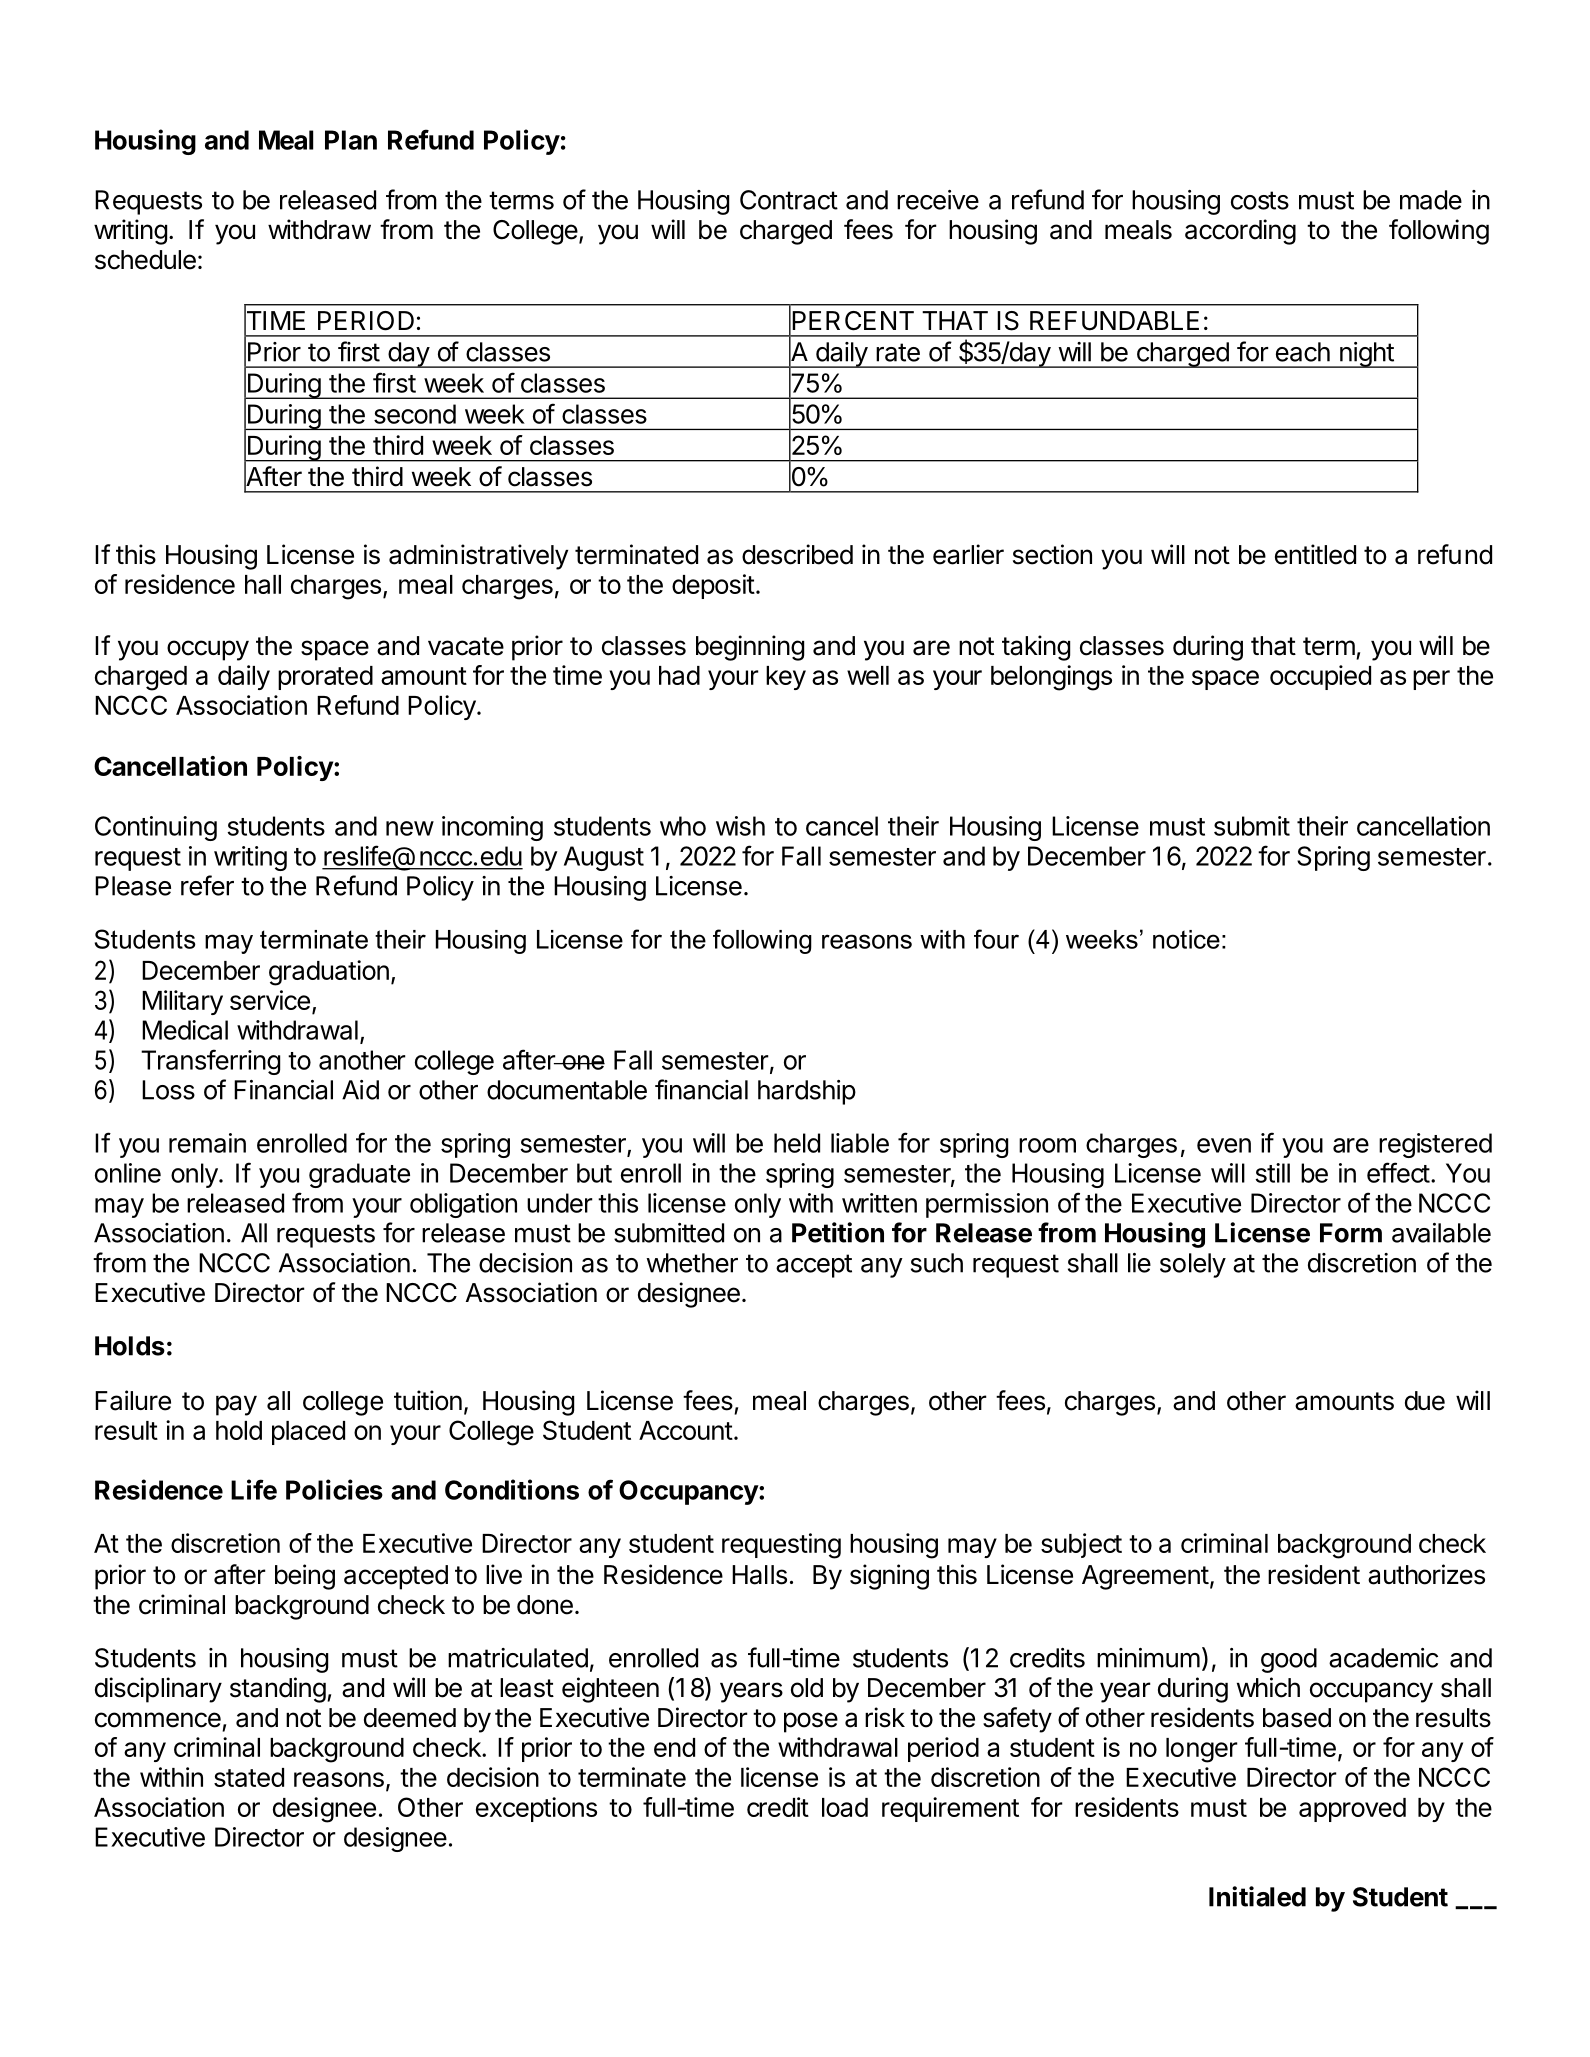  What do you see at coordinates (807, 1092) in the image?
I see `hardship` at bounding box center [807, 1092].
